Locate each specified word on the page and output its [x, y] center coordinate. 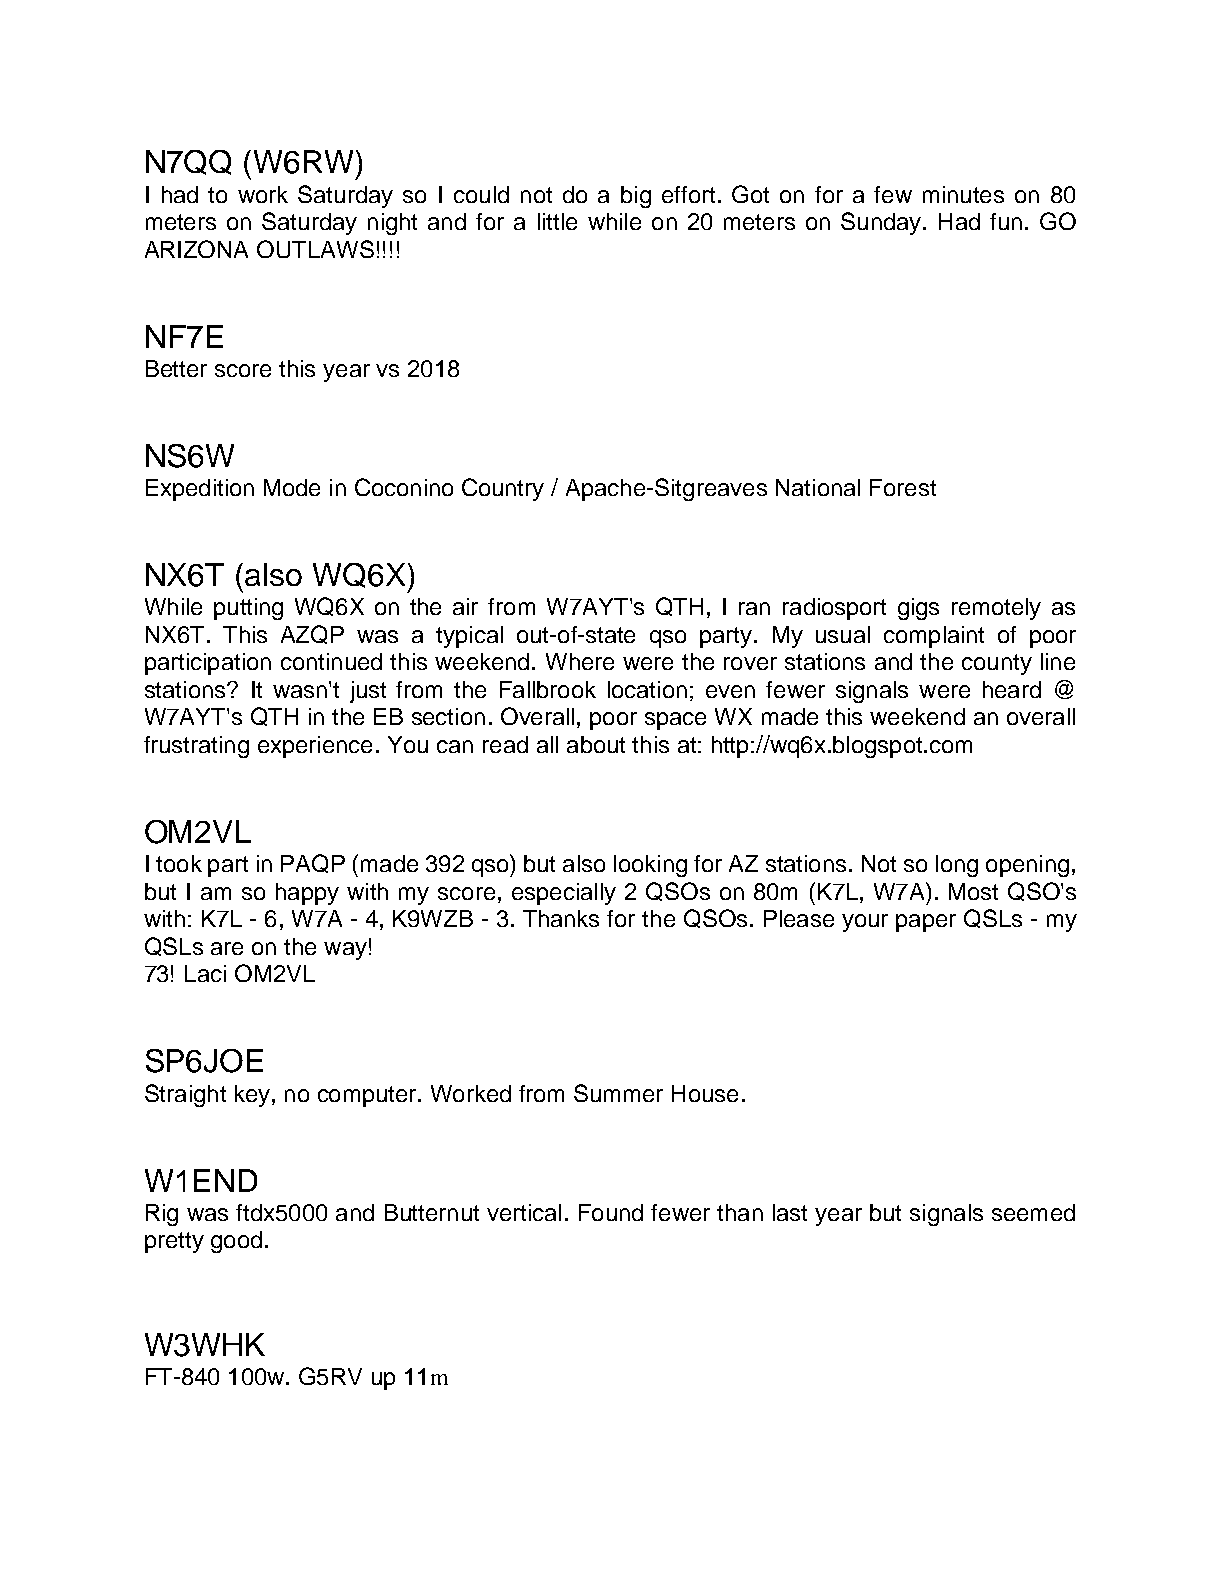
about [596, 744]
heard [1012, 689]
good [236, 1242]
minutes [963, 194]
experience [315, 747]
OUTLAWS [315, 249]
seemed [1033, 1212]
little [557, 221]
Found [611, 1212]
